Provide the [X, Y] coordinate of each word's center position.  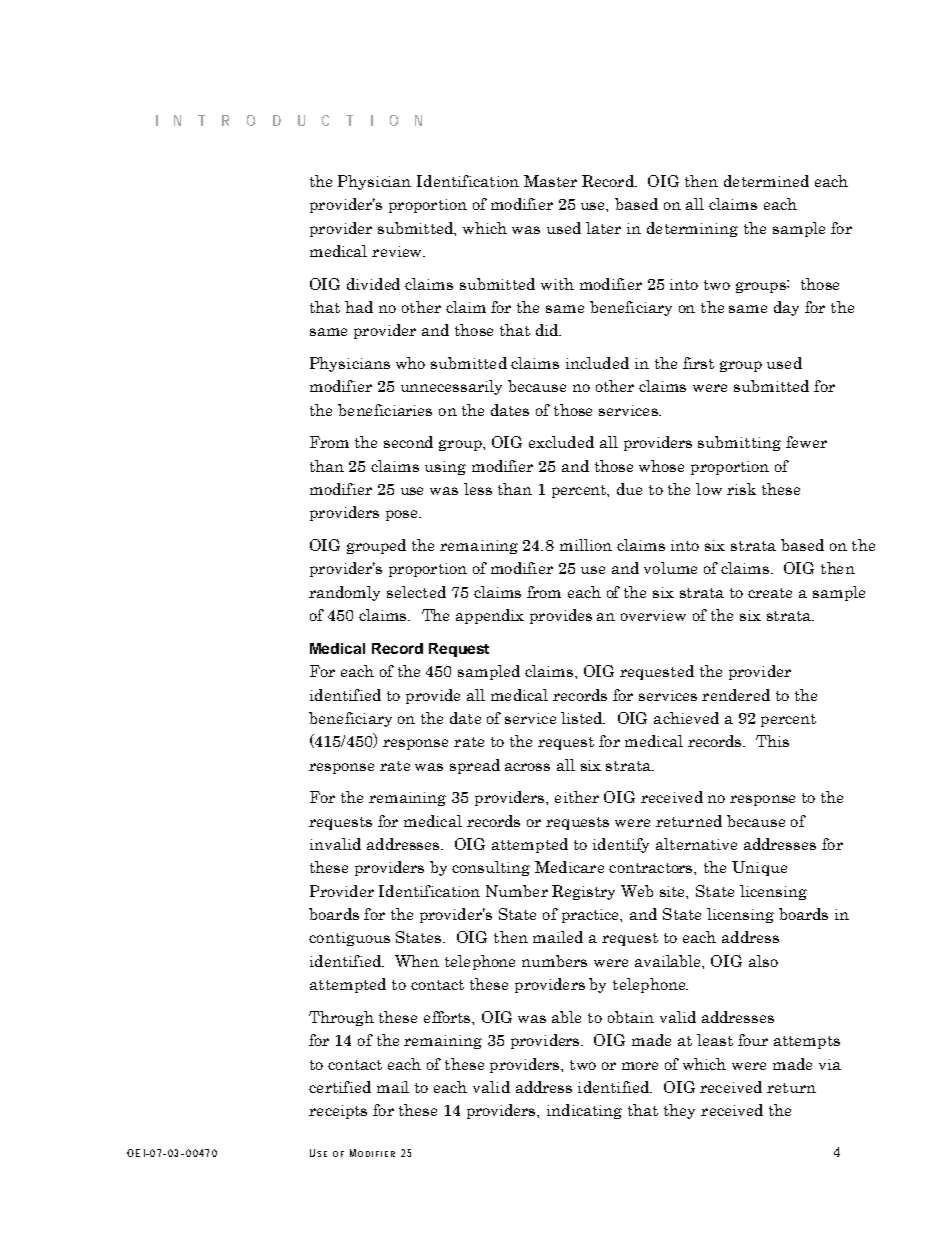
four [753, 1040]
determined [766, 181]
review [398, 251]
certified [340, 1087]
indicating [584, 1111]
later [603, 228]
